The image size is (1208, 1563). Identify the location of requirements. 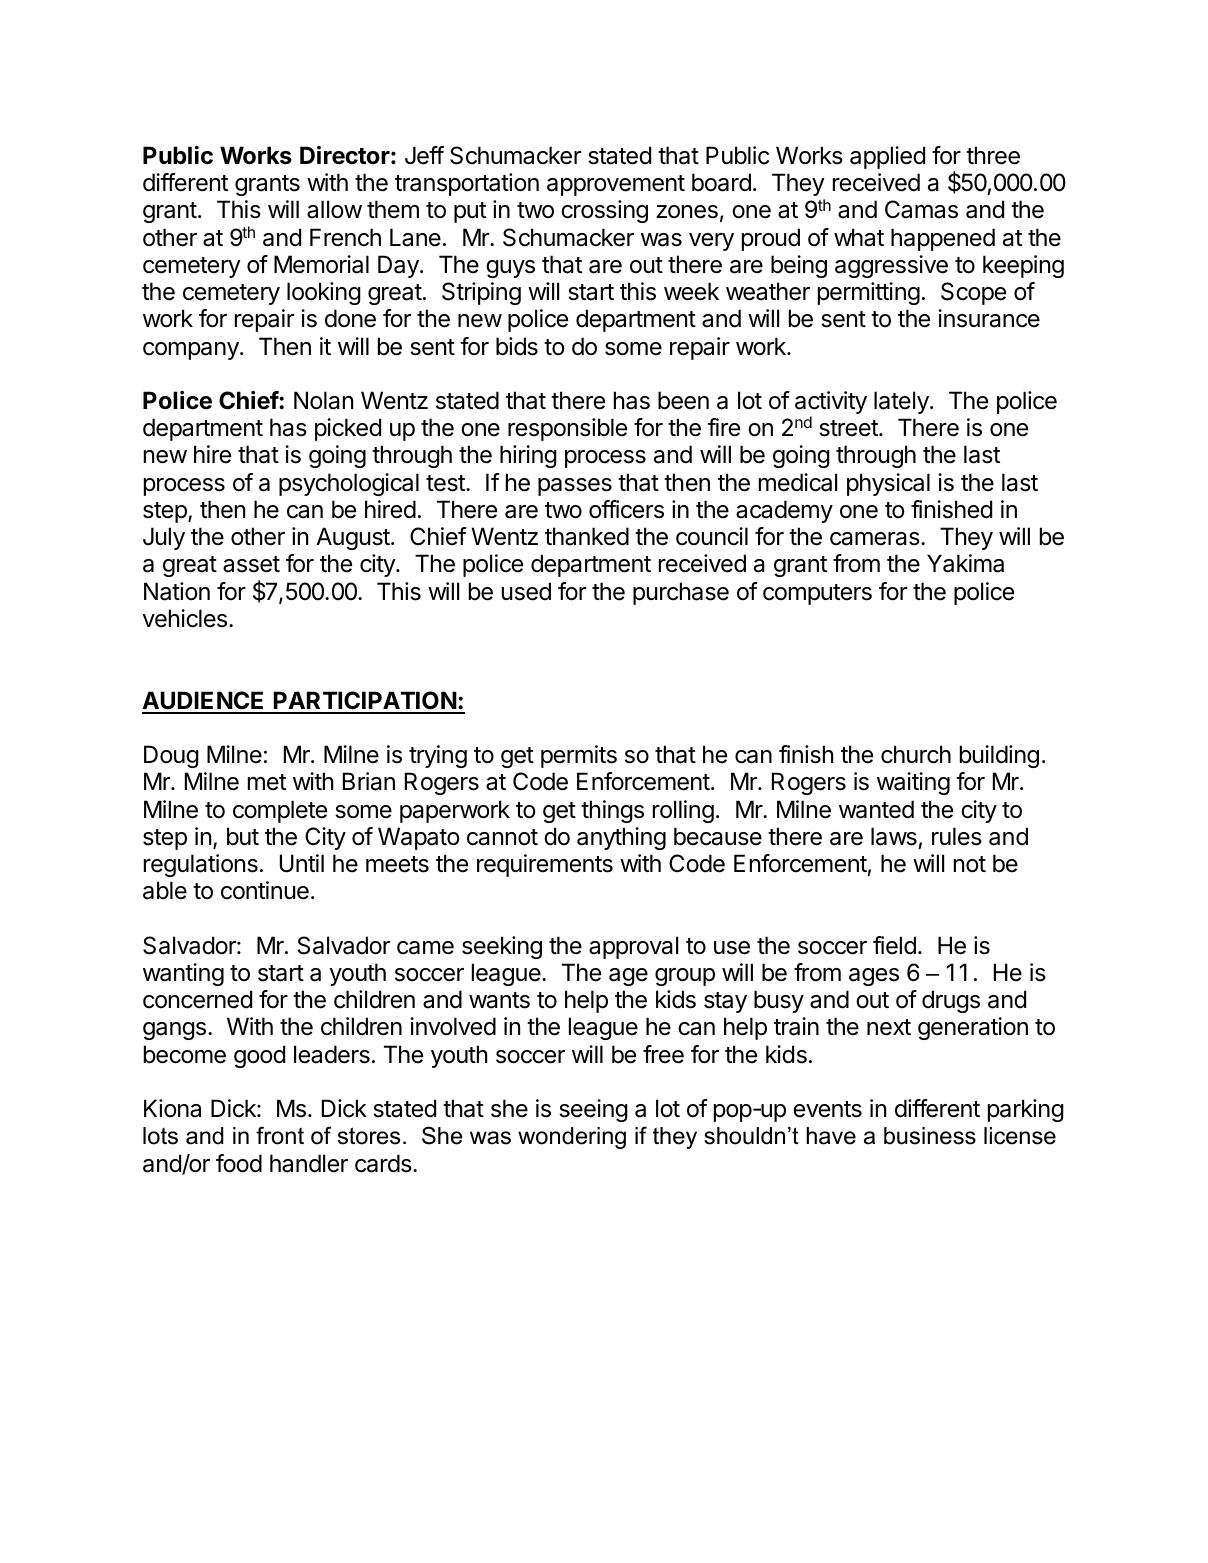
(545, 865).
